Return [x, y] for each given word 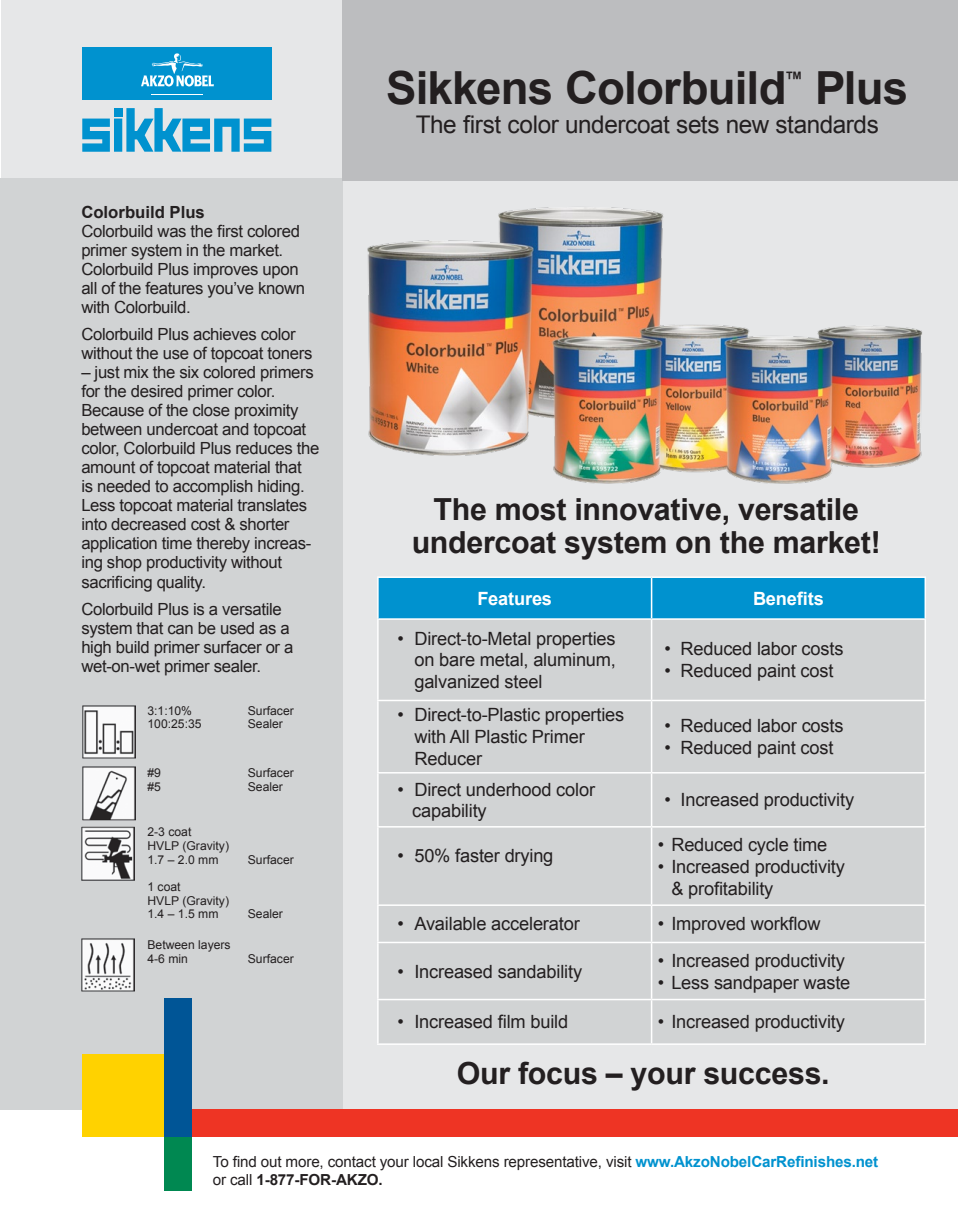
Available [450, 924]
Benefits [788, 598]
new [748, 126]
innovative [648, 509]
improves [226, 271]
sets [698, 125]
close [211, 410]
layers [214, 946]
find [244, 1161]
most [531, 510]
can [180, 629]
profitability [731, 890]
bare [457, 660]
